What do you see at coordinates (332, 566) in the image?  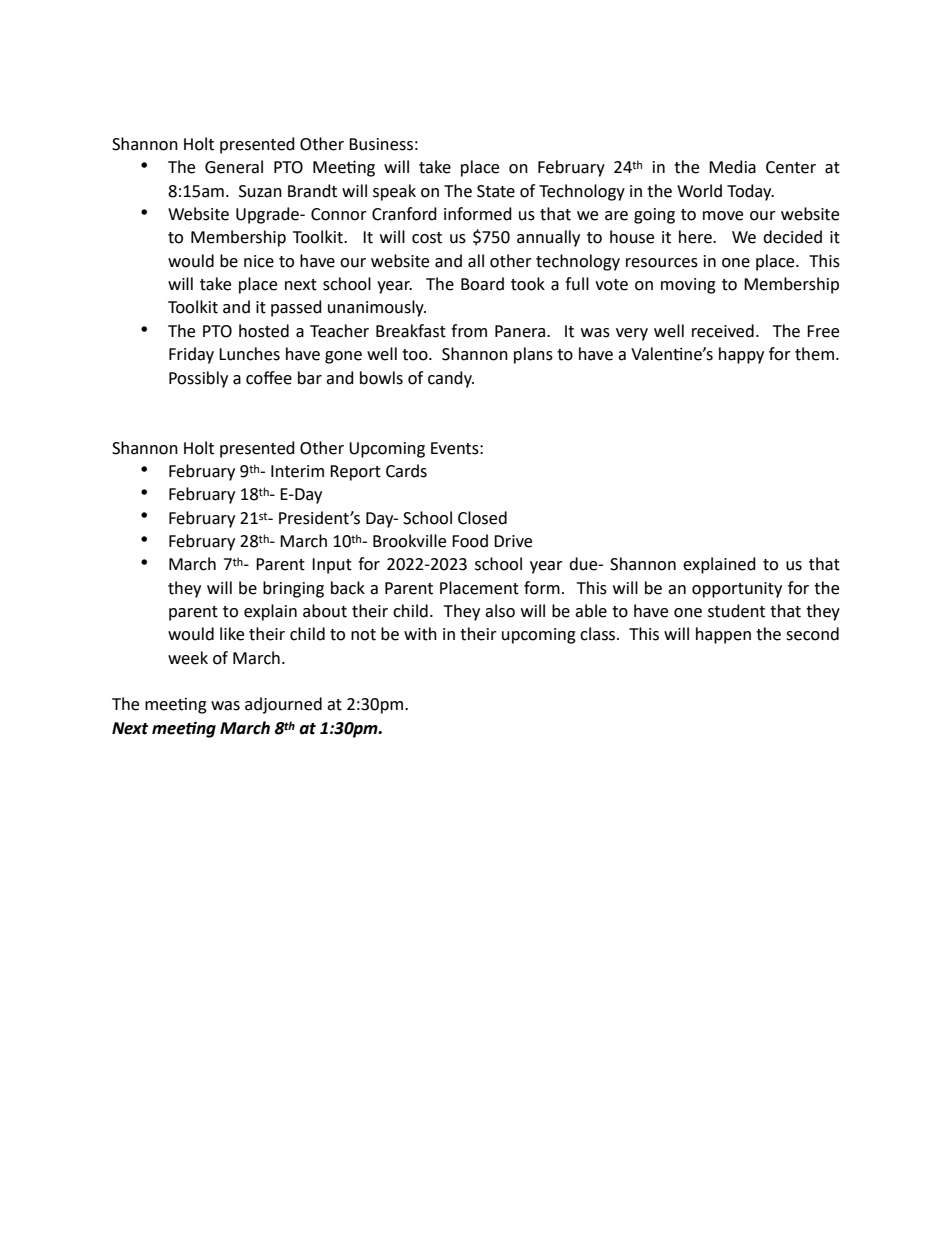 I see `Input` at bounding box center [332, 566].
